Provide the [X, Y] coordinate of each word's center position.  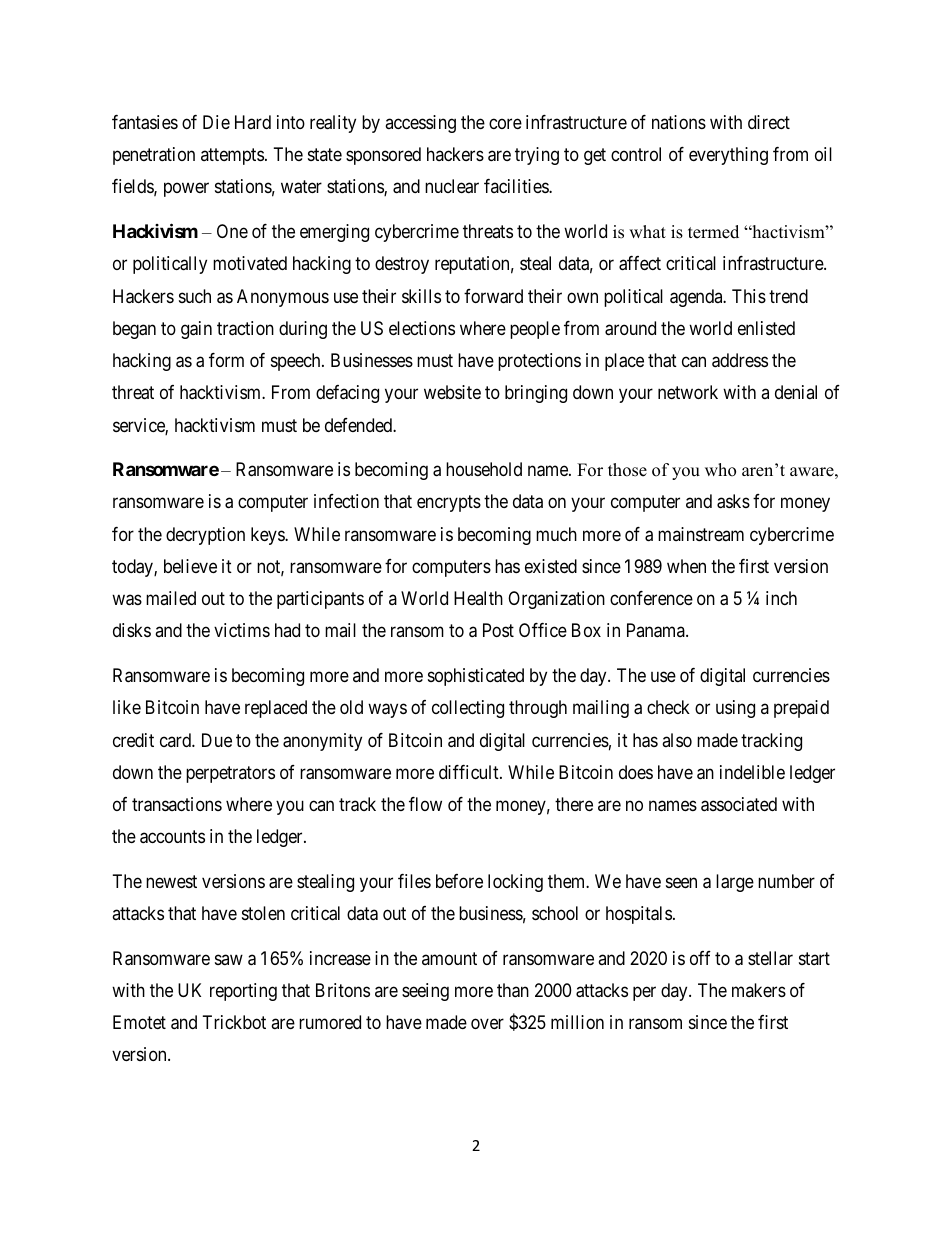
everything [728, 156]
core [505, 123]
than [513, 990]
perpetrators [230, 774]
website [452, 392]
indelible [752, 772]
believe [190, 566]
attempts [232, 156]
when [686, 566]
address [740, 360]
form [226, 360]
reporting [243, 992]
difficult [470, 772]
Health [478, 598]
